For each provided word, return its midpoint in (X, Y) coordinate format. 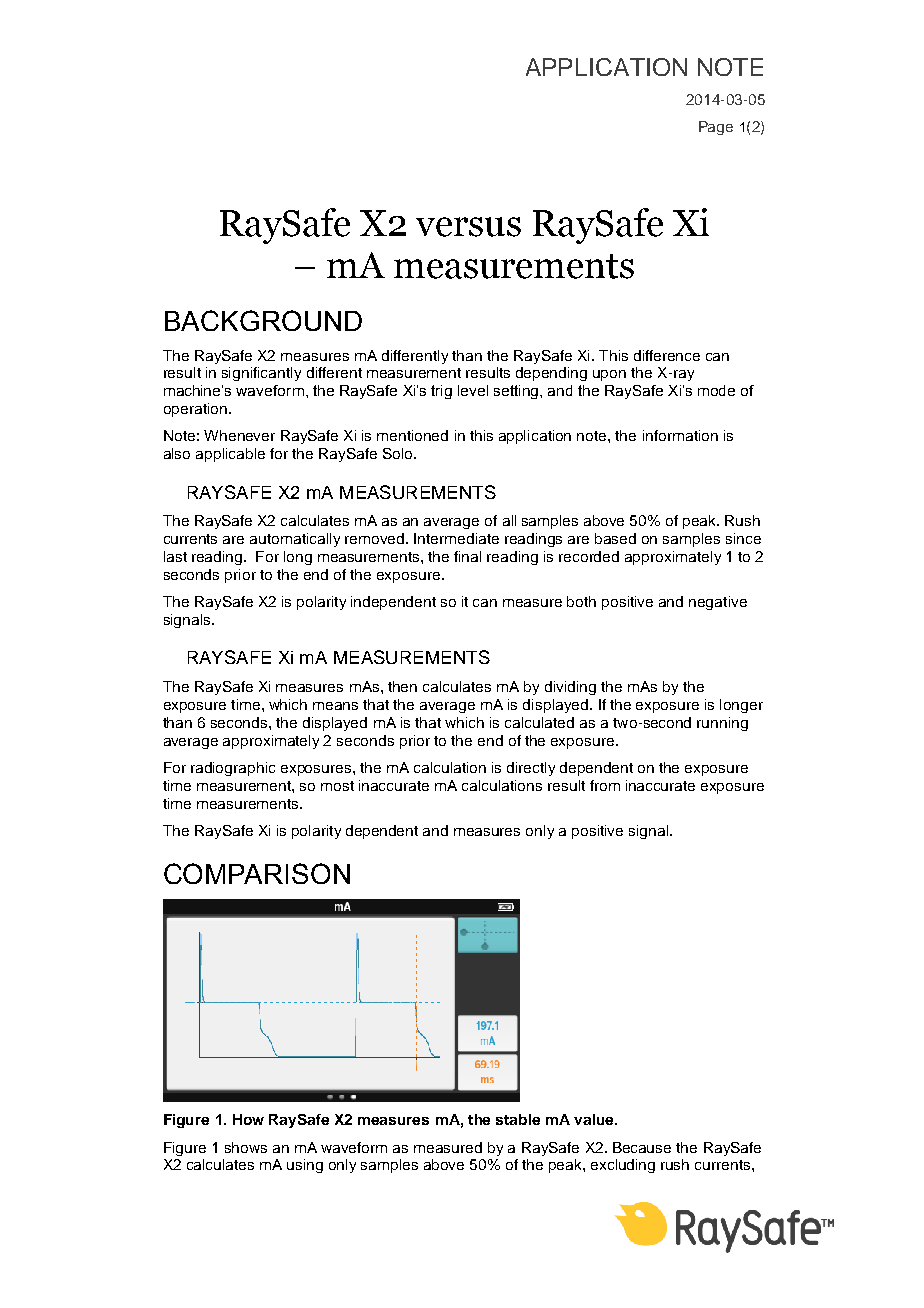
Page (716, 128)
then (402, 686)
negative (718, 603)
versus (468, 227)
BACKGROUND (263, 320)
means (335, 706)
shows (246, 1147)
